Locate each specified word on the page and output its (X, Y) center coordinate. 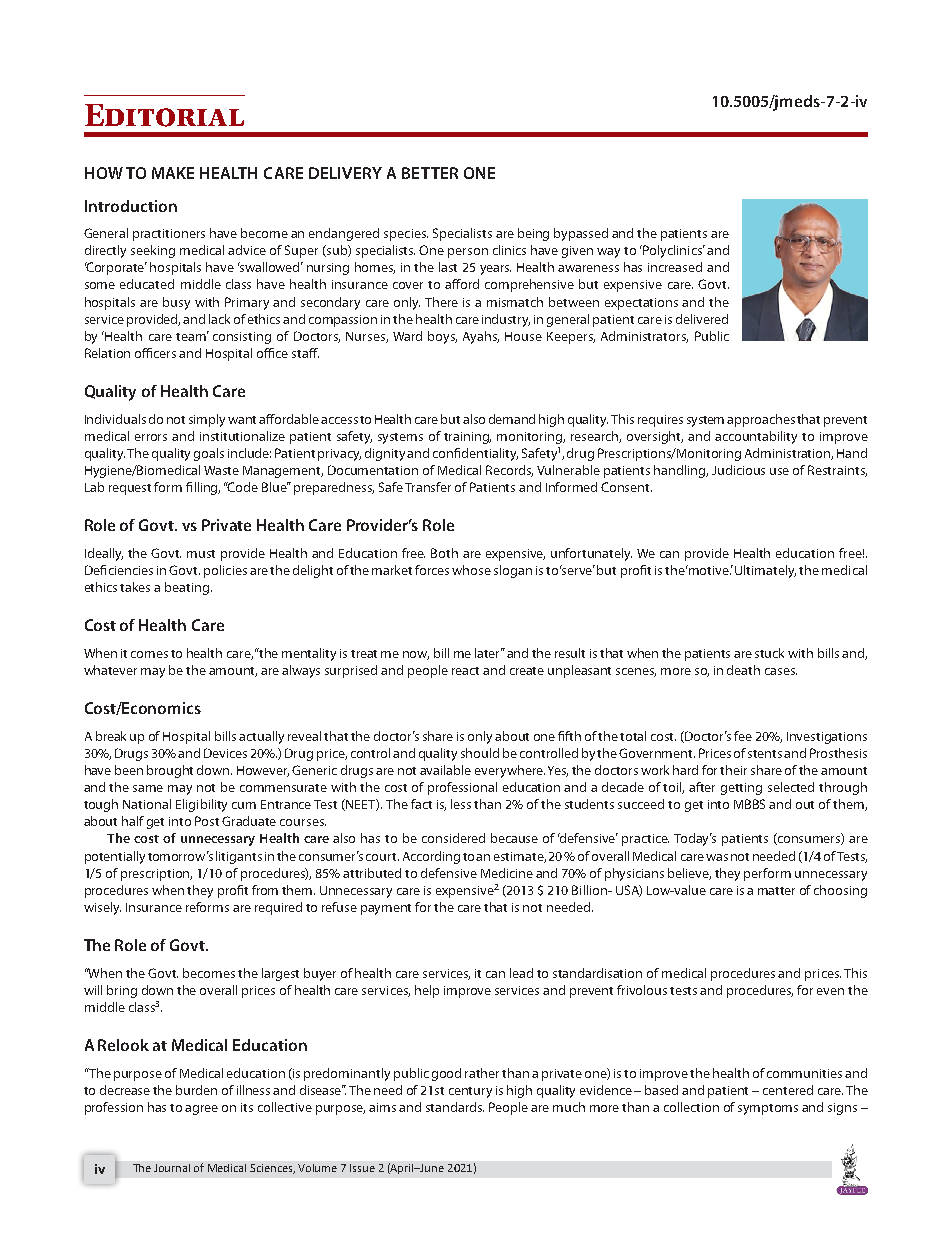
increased (675, 267)
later (489, 653)
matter (776, 891)
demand (512, 419)
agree (201, 1110)
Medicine (507, 873)
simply (207, 420)
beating (187, 588)
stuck (769, 653)
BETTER (430, 173)
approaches (761, 420)
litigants (239, 857)
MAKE (173, 173)
